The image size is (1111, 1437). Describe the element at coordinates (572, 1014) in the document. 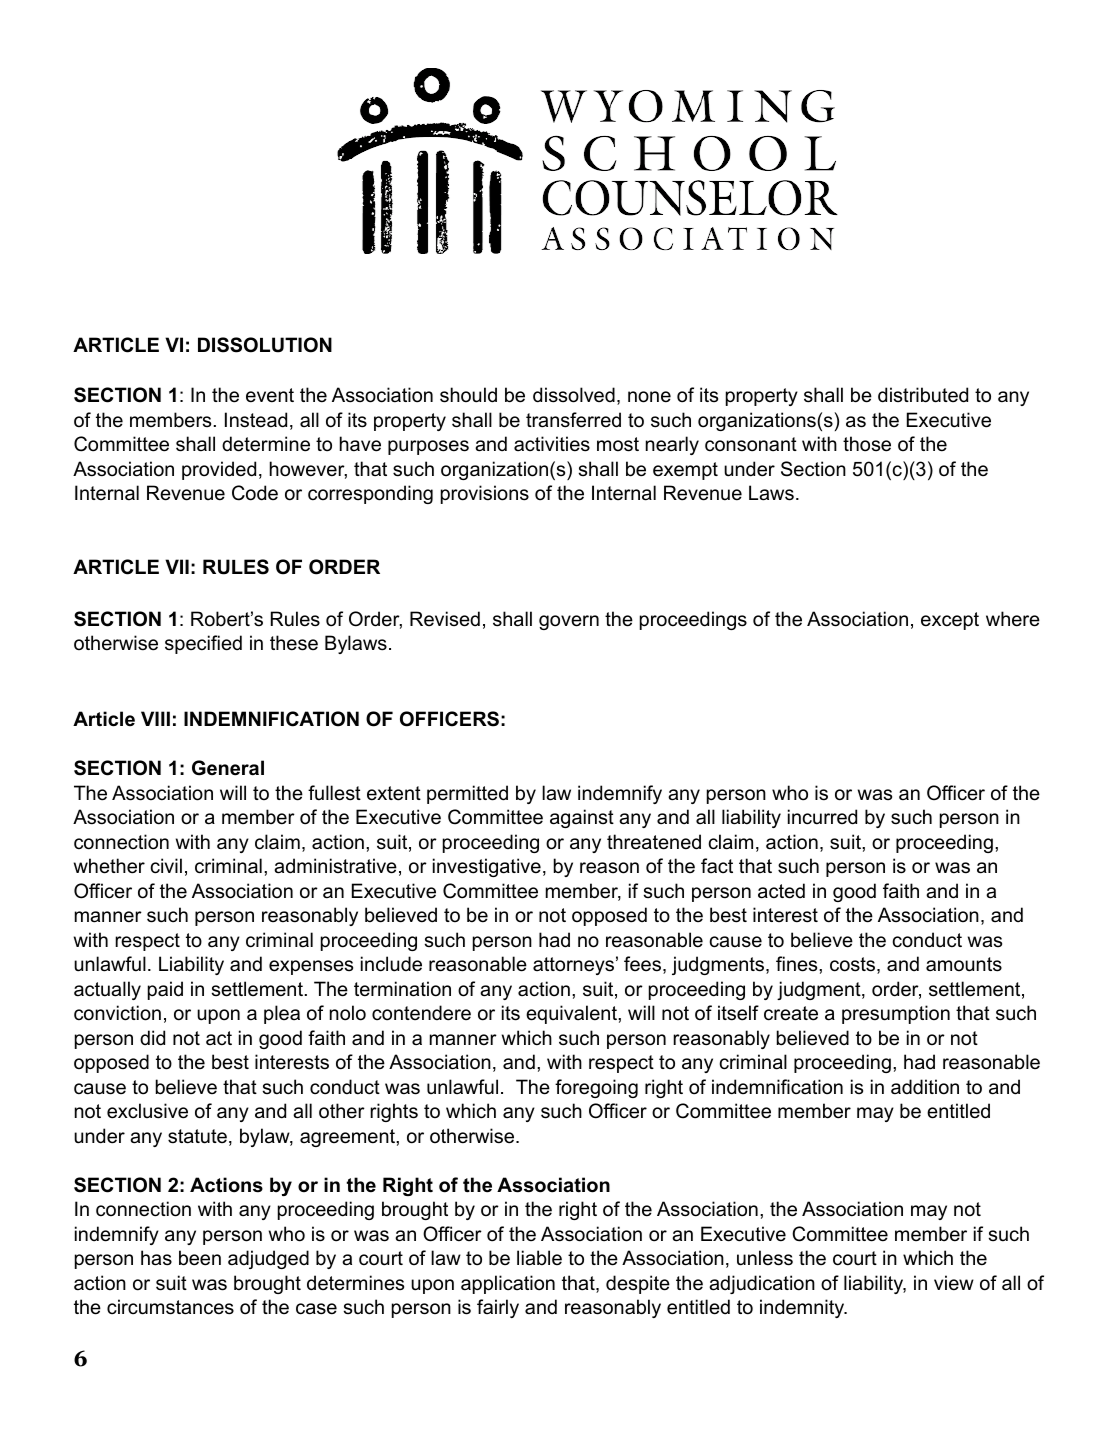

I see `equivalent` at that location.
